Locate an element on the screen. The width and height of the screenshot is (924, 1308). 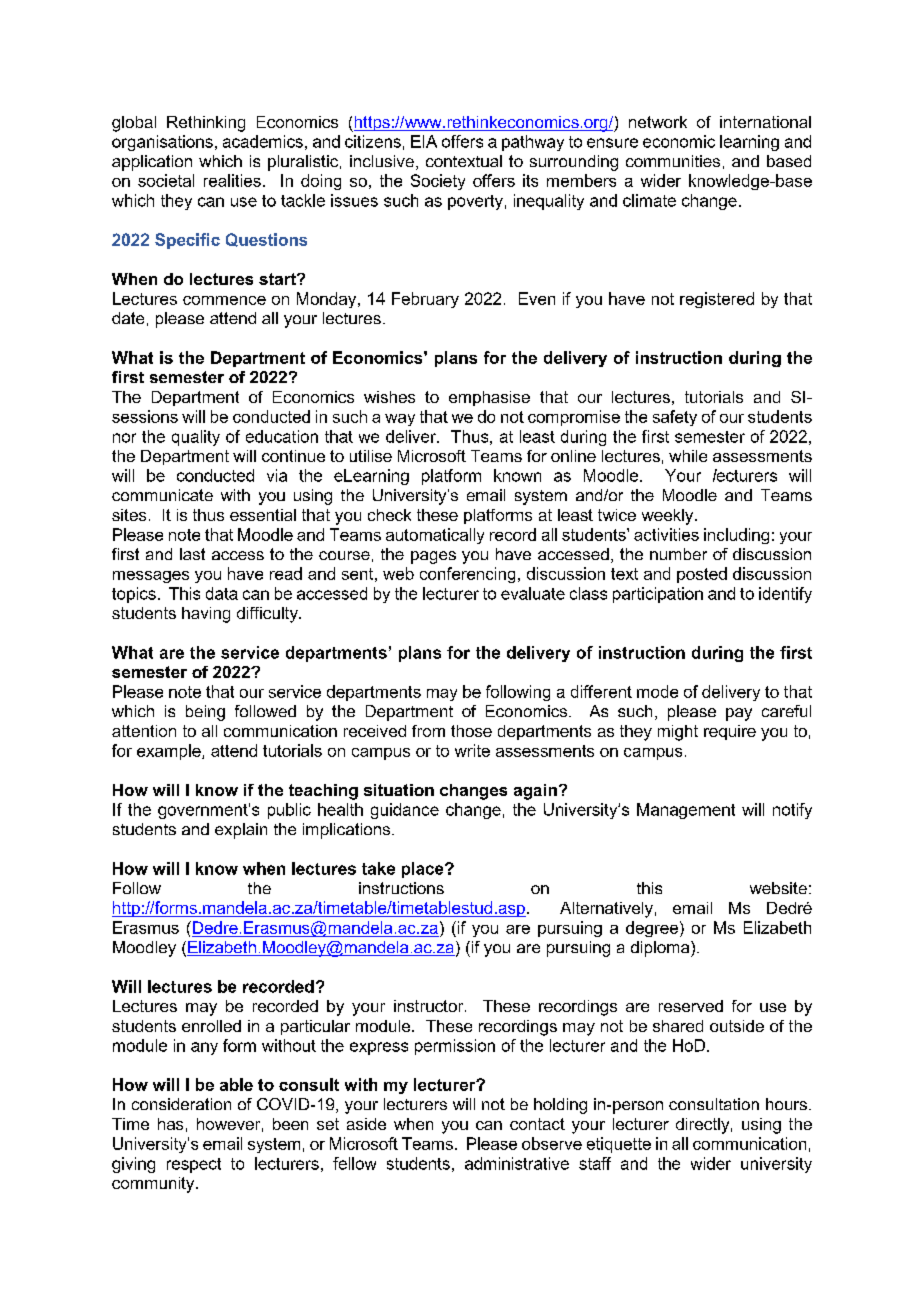
communities is located at coordinates (673, 161).
